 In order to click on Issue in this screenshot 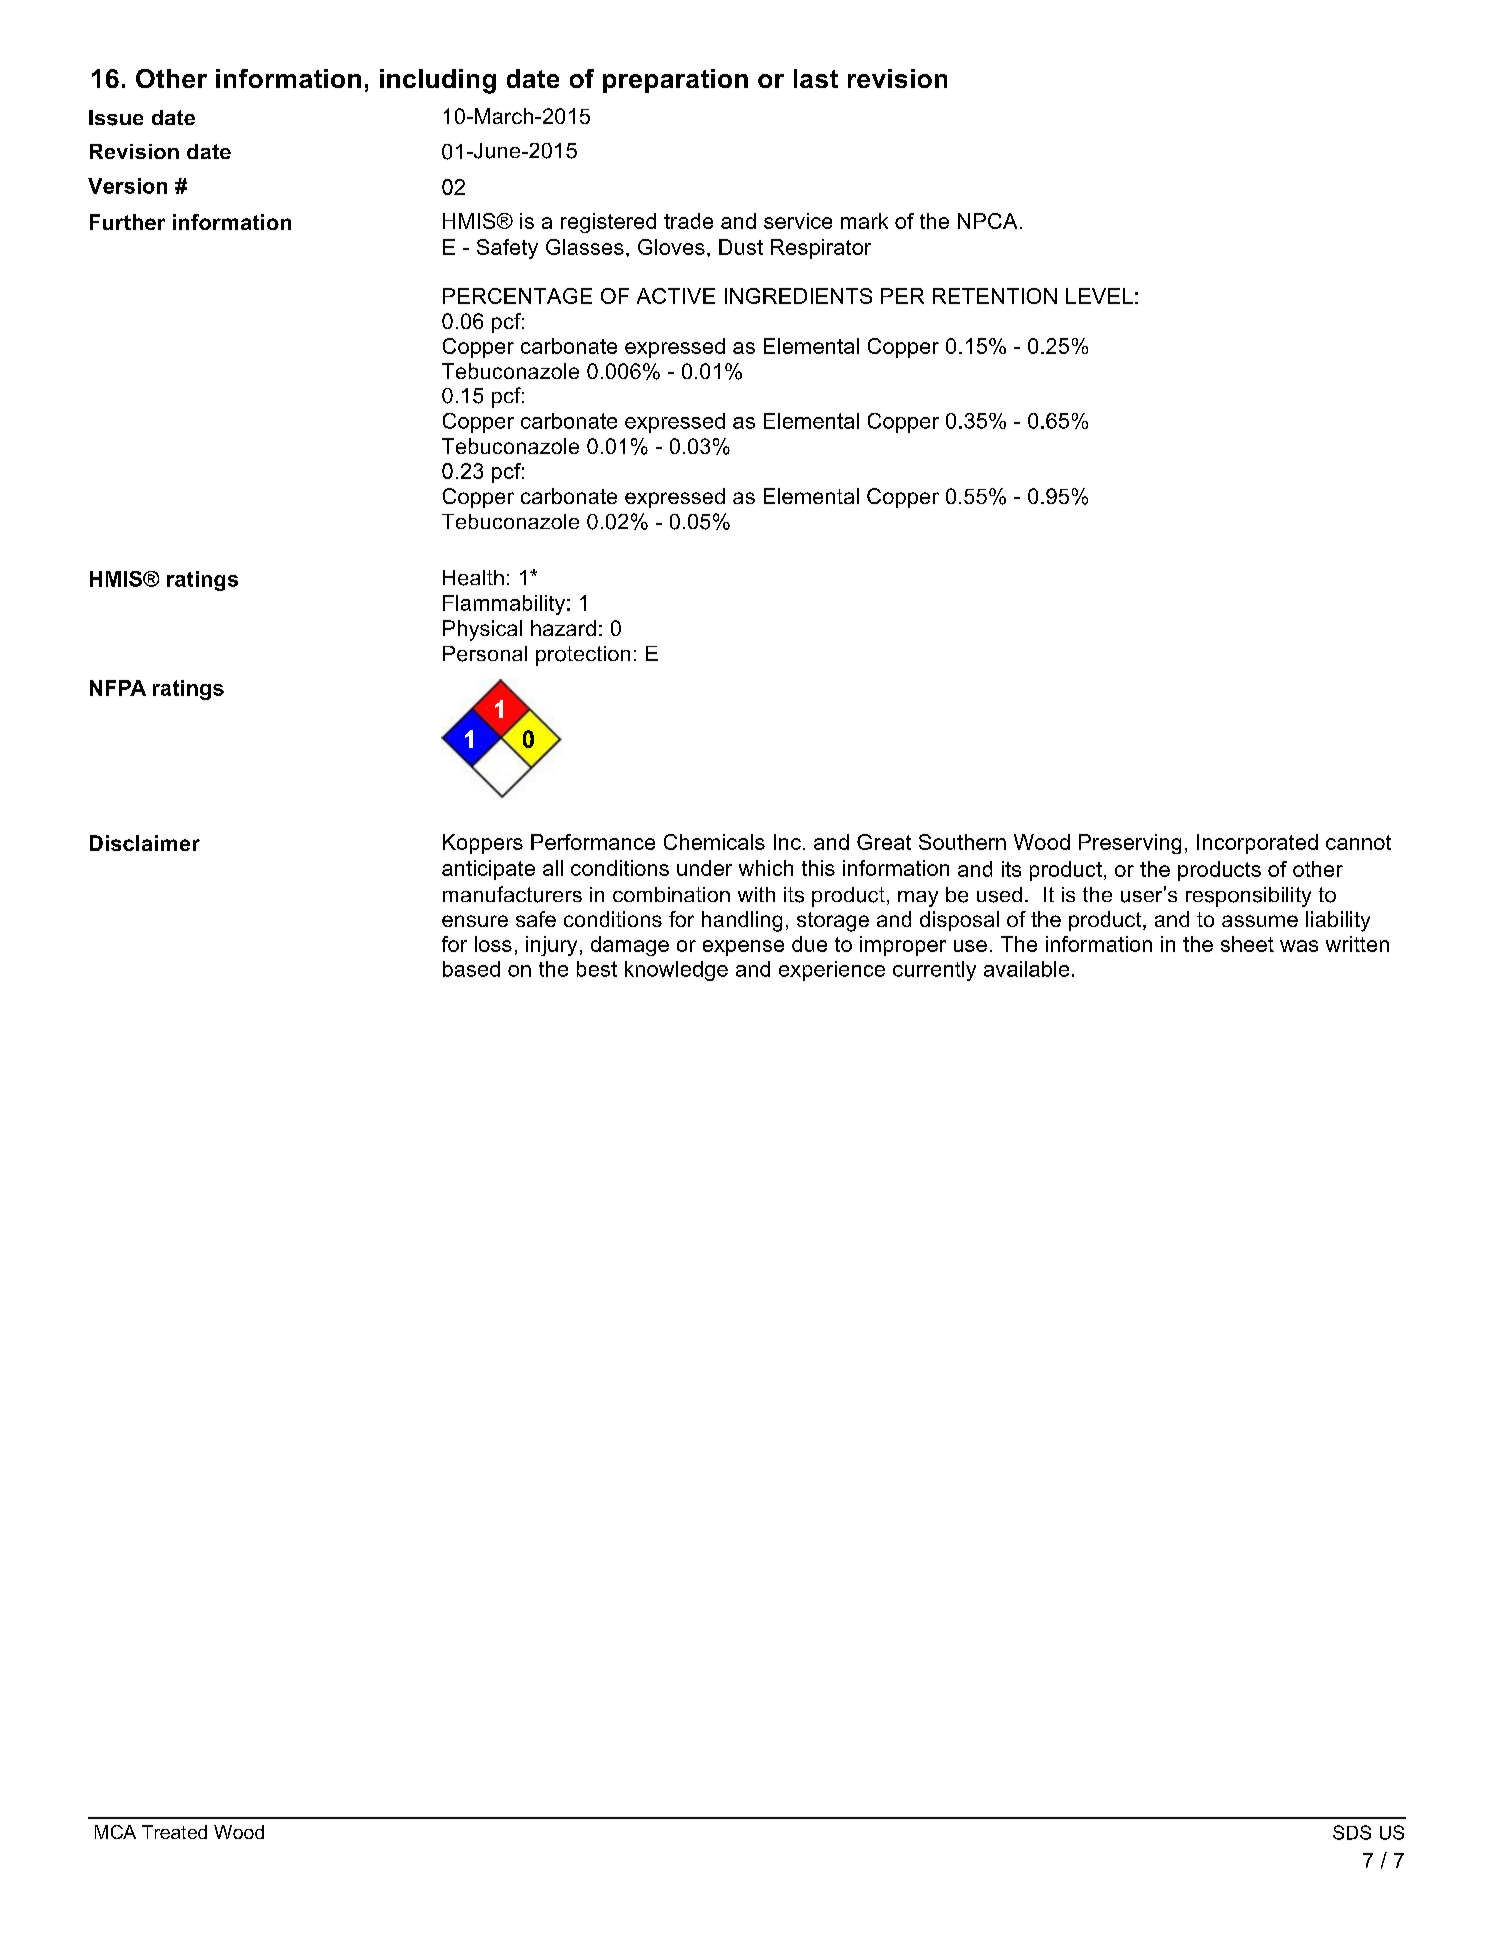, I will do `click(116, 118)`.
